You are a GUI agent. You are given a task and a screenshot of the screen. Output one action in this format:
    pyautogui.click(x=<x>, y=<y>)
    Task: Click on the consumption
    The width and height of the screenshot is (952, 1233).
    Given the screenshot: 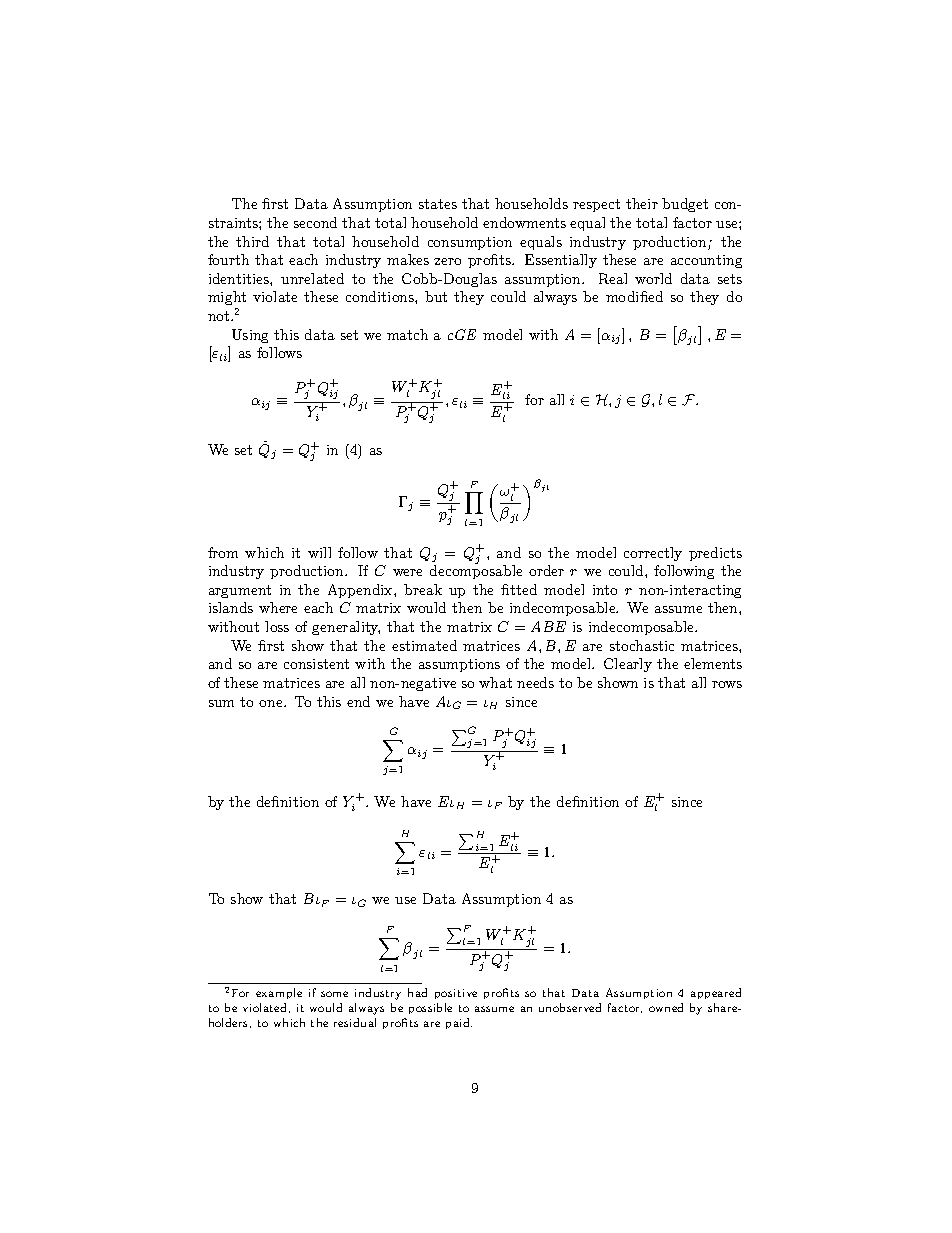 What is the action you would take?
    pyautogui.click(x=470, y=243)
